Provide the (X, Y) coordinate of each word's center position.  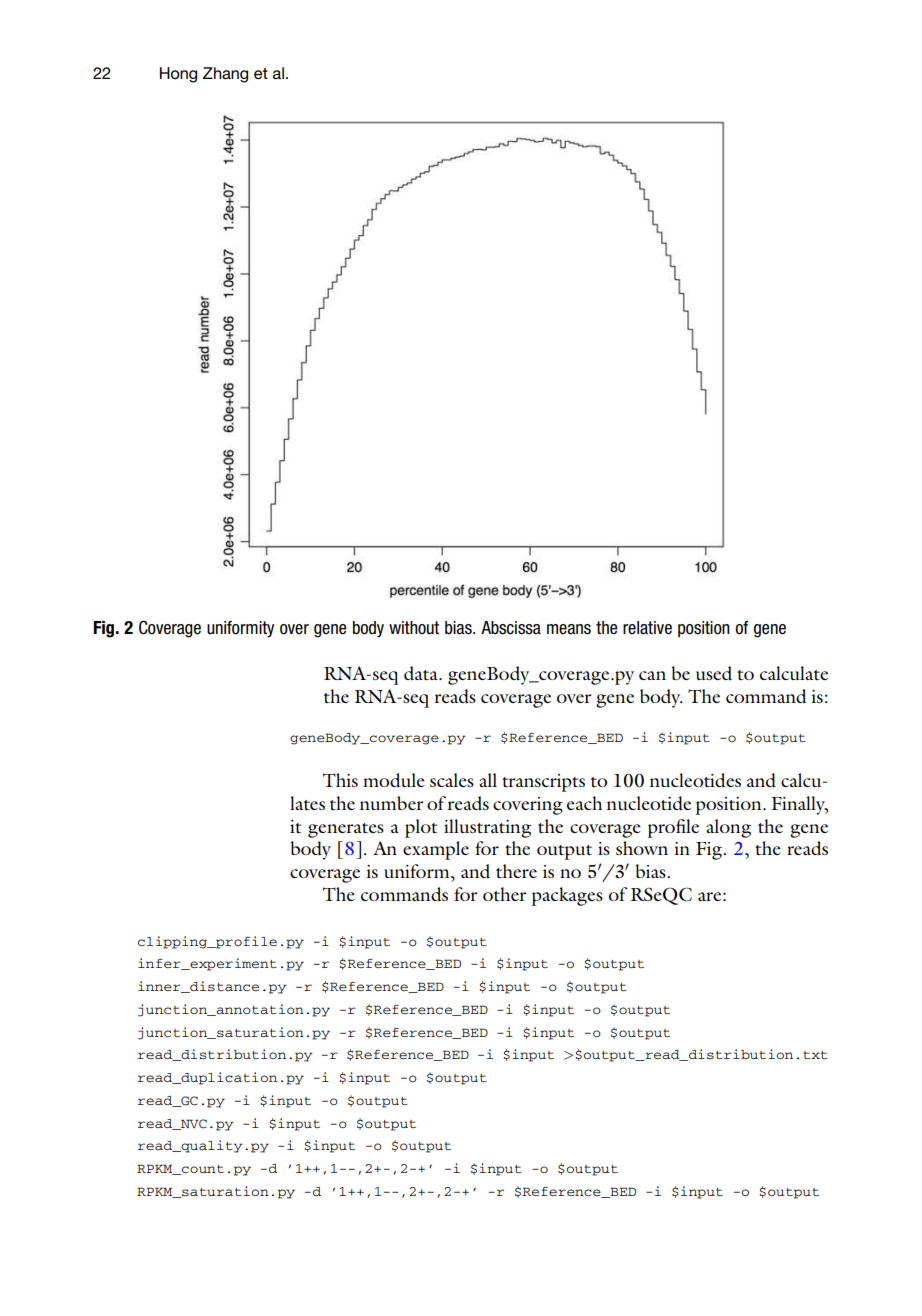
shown (642, 848)
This (340, 780)
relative (647, 628)
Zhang (225, 75)
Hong (178, 75)
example (436, 850)
